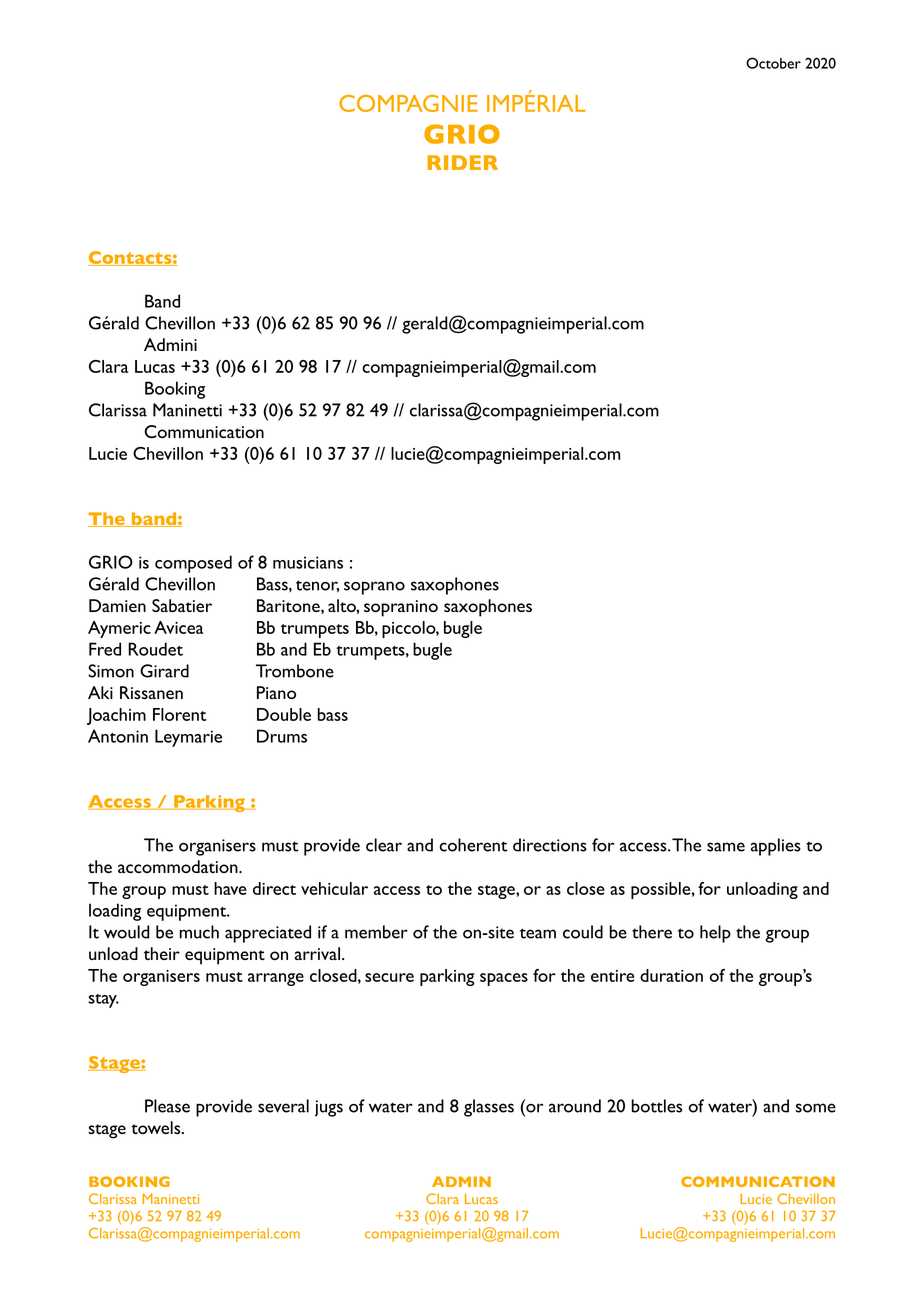 This image has height=1308, width=924. Describe the element at coordinates (773, 63) in the image. I see `October` at that location.
